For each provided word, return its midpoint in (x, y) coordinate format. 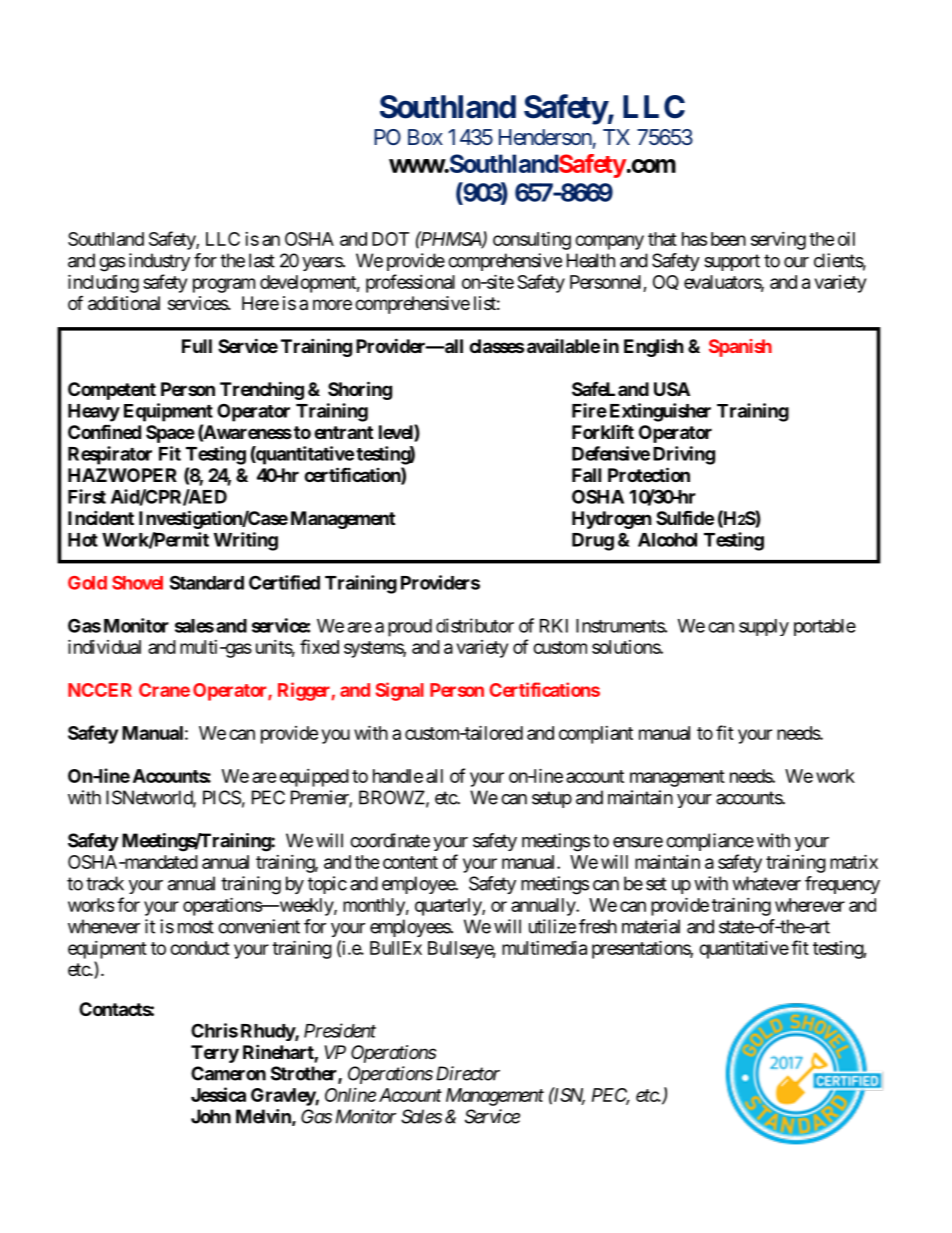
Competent (112, 391)
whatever (766, 883)
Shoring (360, 390)
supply (764, 627)
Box (425, 137)
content (410, 862)
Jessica (218, 1094)
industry (159, 262)
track (105, 883)
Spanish (740, 348)
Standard (207, 582)
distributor (475, 625)
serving (778, 241)
